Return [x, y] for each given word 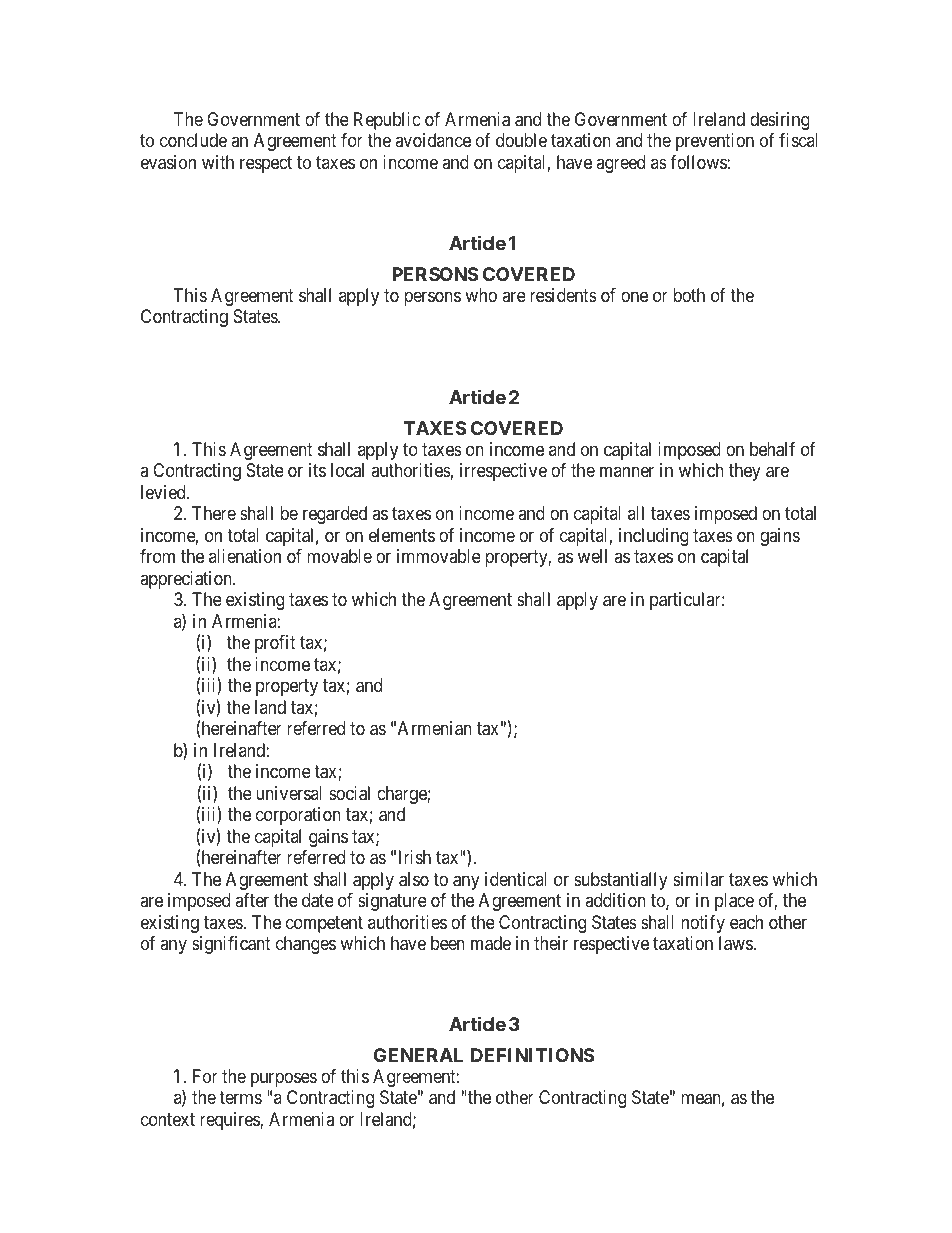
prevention [715, 142]
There [214, 513]
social [349, 793]
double [521, 140]
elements [402, 535]
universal [289, 793]
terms [240, 1097]
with [218, 162]
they [745, 472]
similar [698, 879]
